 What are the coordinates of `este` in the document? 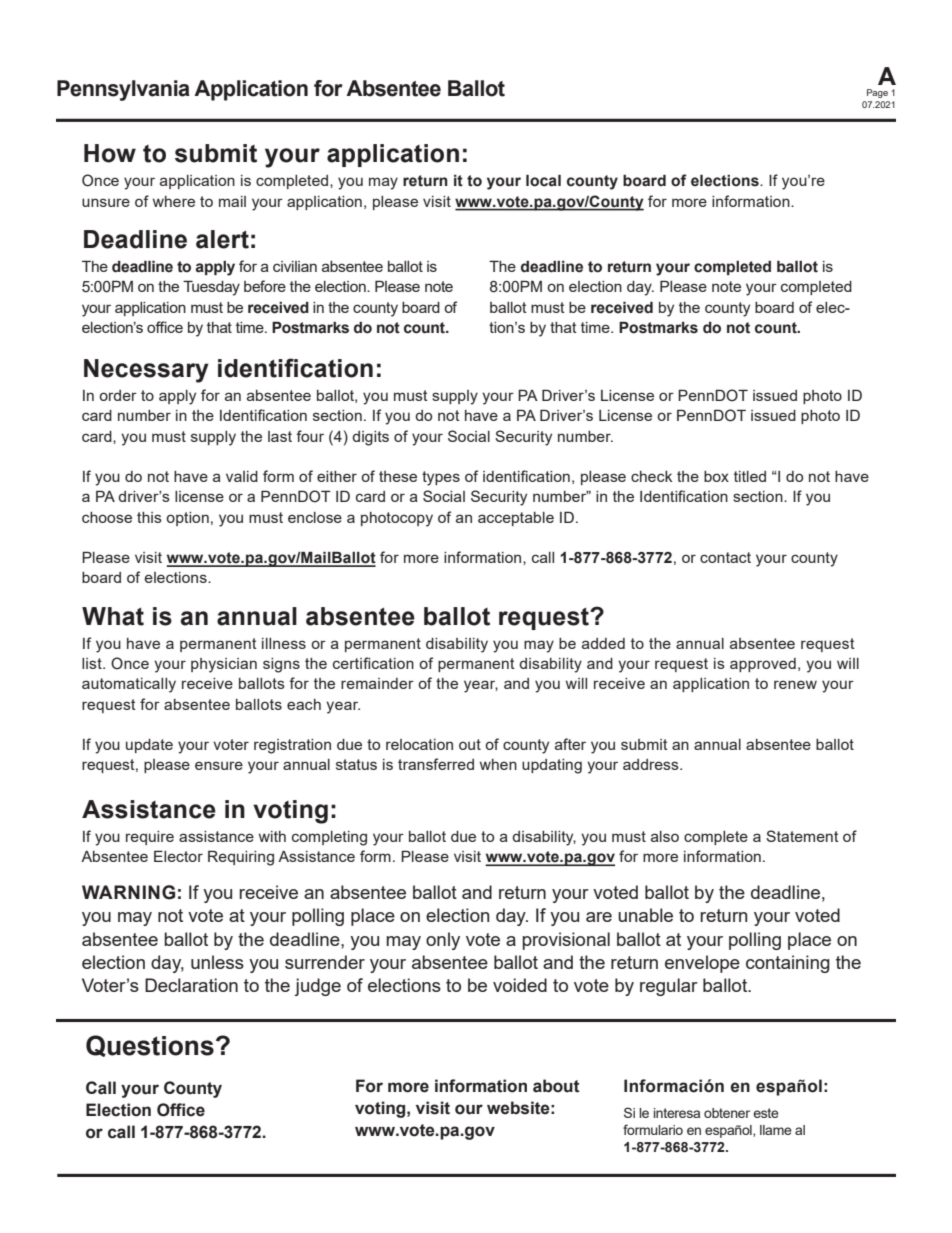 It's located at (766, 1113).
